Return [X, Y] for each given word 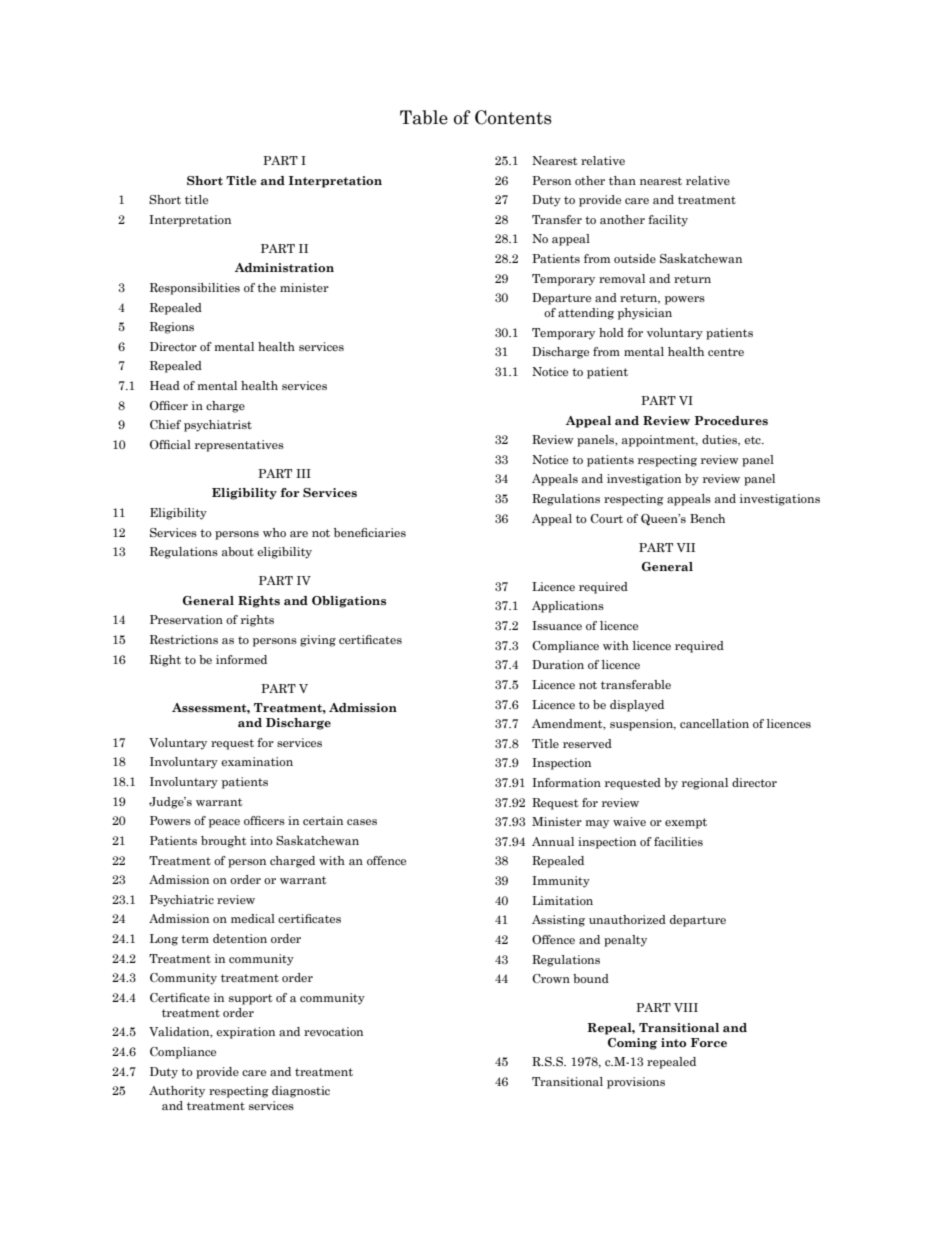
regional [705, 784]
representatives [239, 446]
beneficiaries [370, 532]
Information [566, 782]
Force [709, 1042]
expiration [245, 1033]
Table [424, 117]
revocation [333, 1031]
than [622, 180]
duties [721, 440]
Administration [284, 267]
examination [257, 761]
